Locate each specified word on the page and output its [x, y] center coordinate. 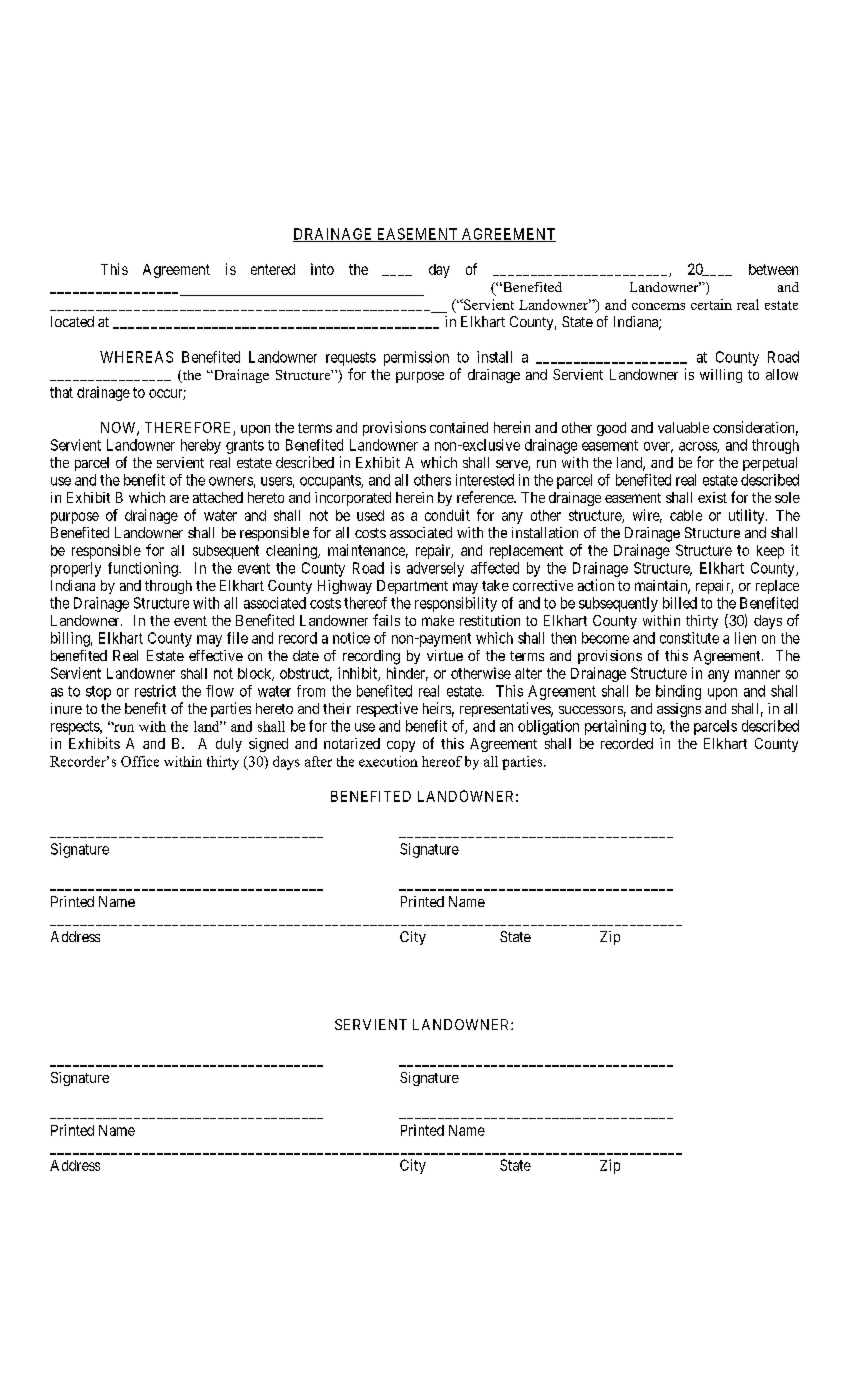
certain [711, 304]
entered [273, 269]
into [322, 269]
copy [401, 746]
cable [686, 515]
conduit [447, 515]
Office [140, 761]
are [179, 499]
